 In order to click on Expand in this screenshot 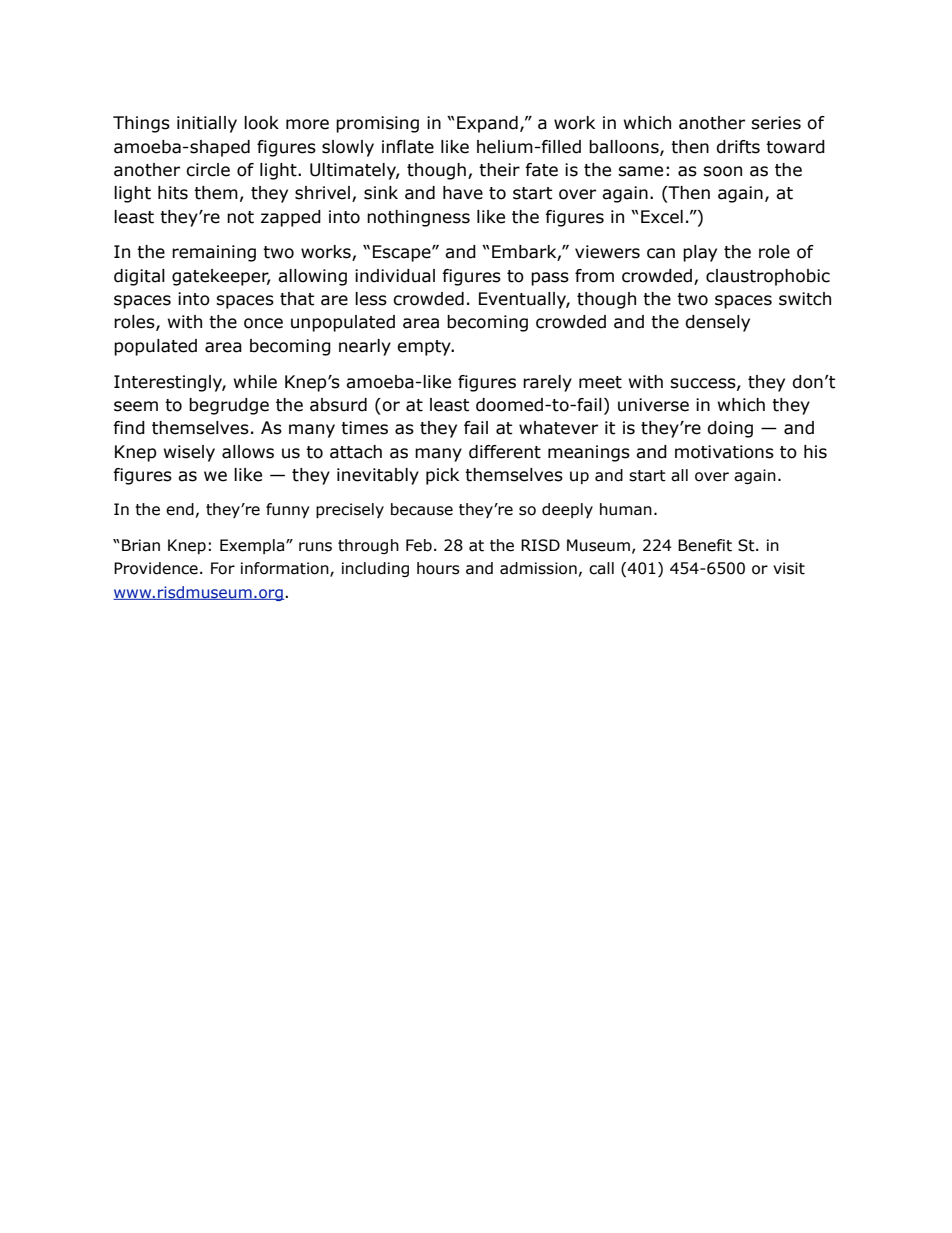, I will do `click(487, 124)`.
